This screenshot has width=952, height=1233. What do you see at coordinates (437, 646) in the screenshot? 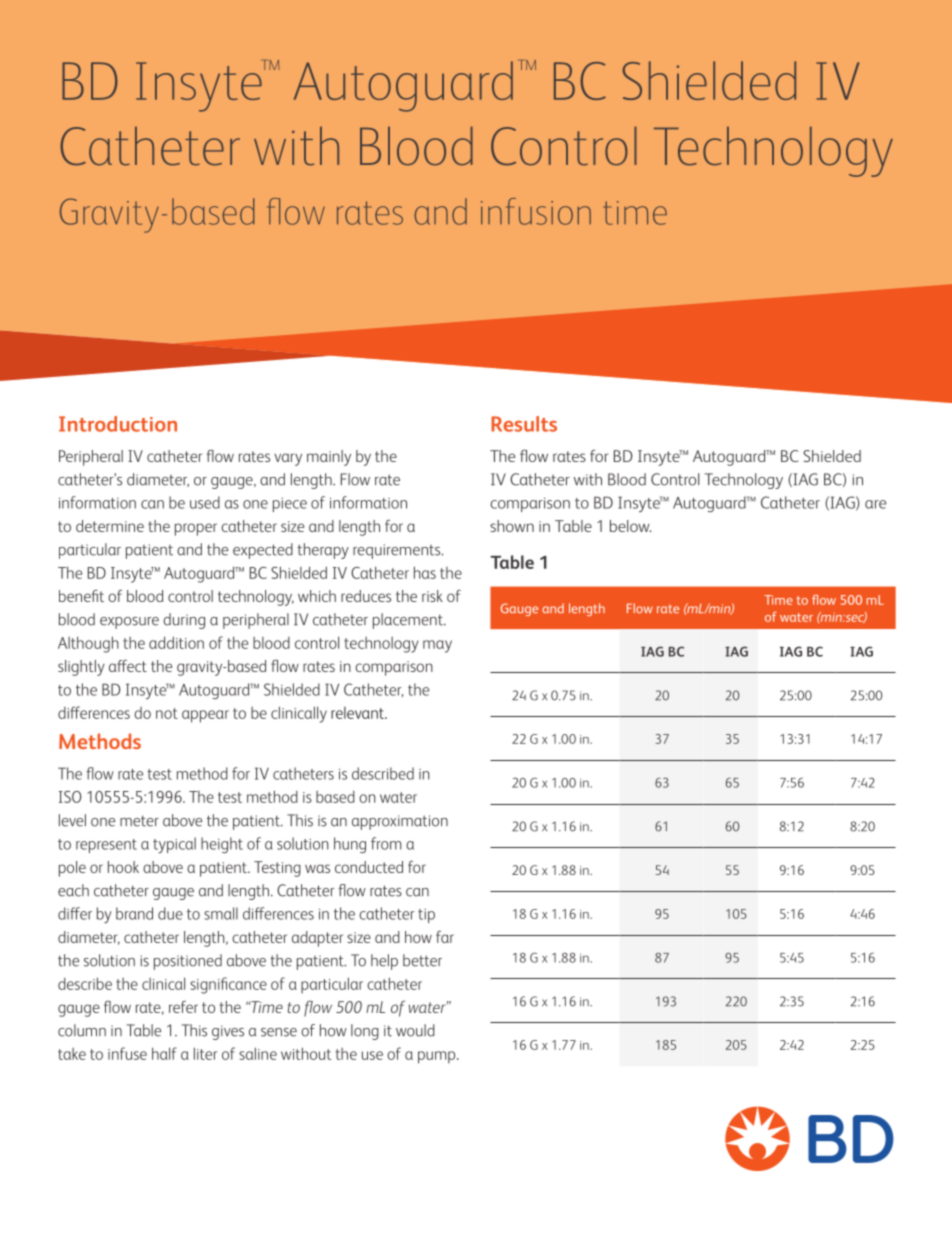
I see `may` at bounding box center [437, 646].
